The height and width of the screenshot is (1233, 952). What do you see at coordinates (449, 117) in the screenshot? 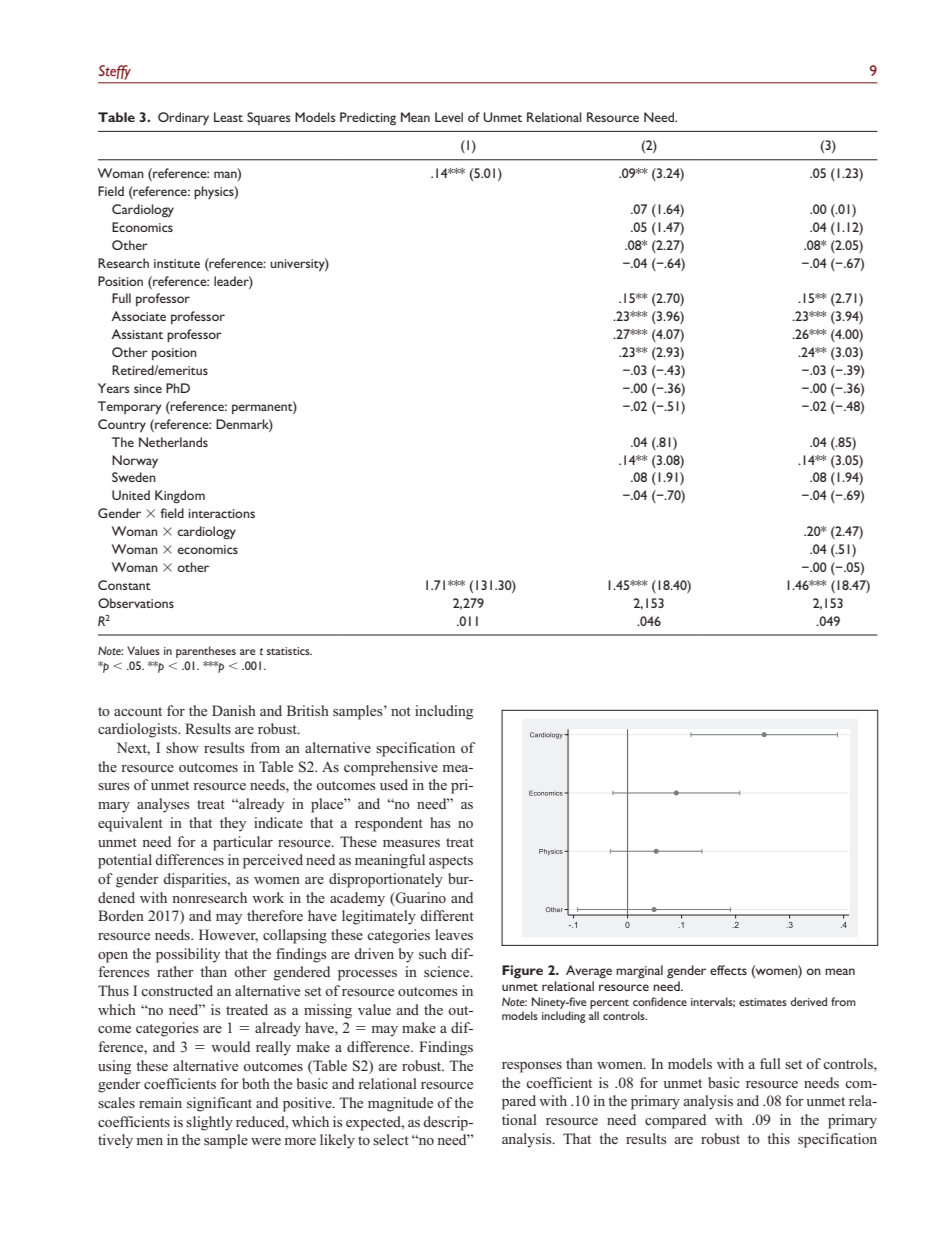
I see `Level` at bounding box center [449, 117].
